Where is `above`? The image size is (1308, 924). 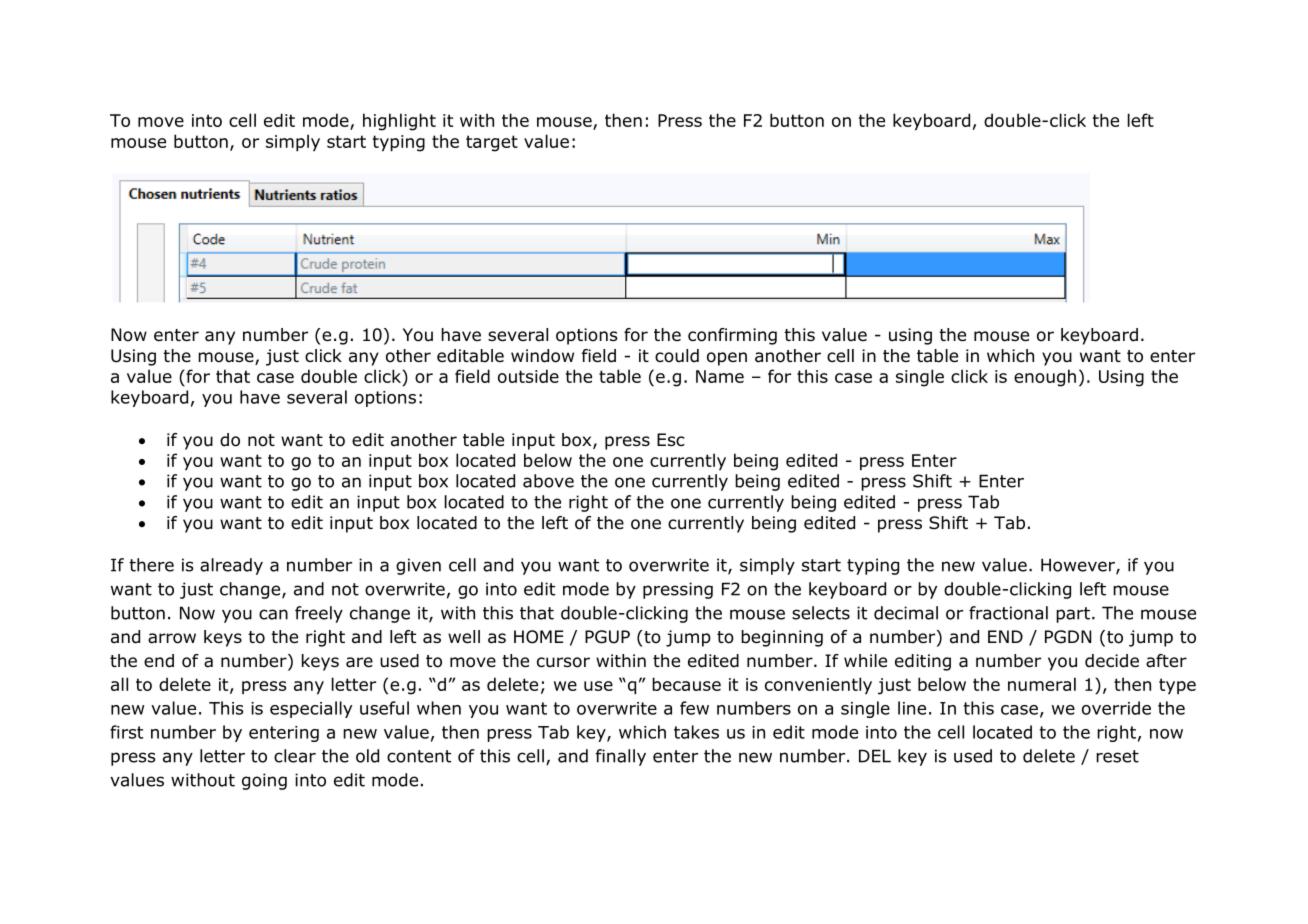 above is located at coordinates (548, 481).
